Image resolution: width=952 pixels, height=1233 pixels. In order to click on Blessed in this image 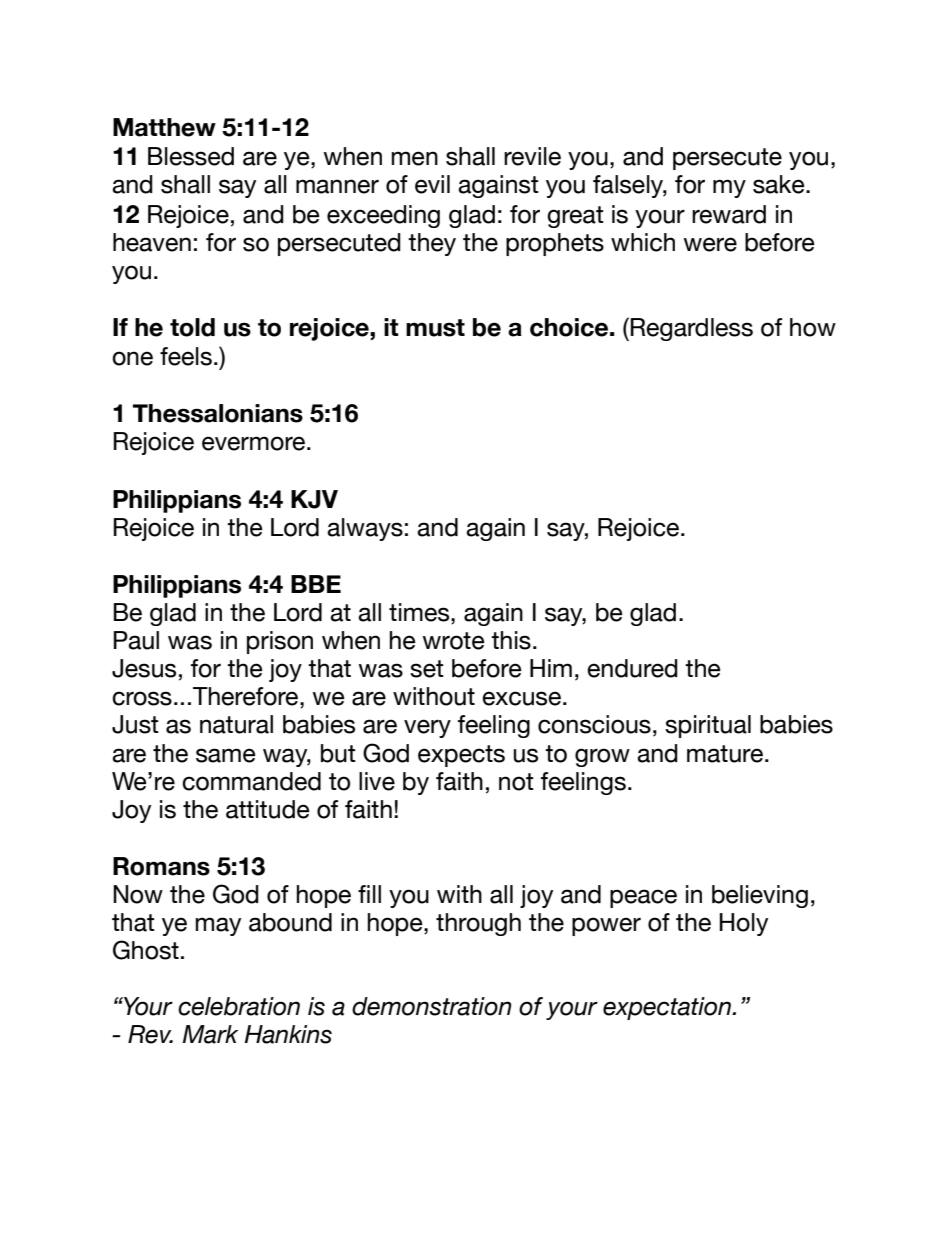, I will do `click(191, 156)`.
